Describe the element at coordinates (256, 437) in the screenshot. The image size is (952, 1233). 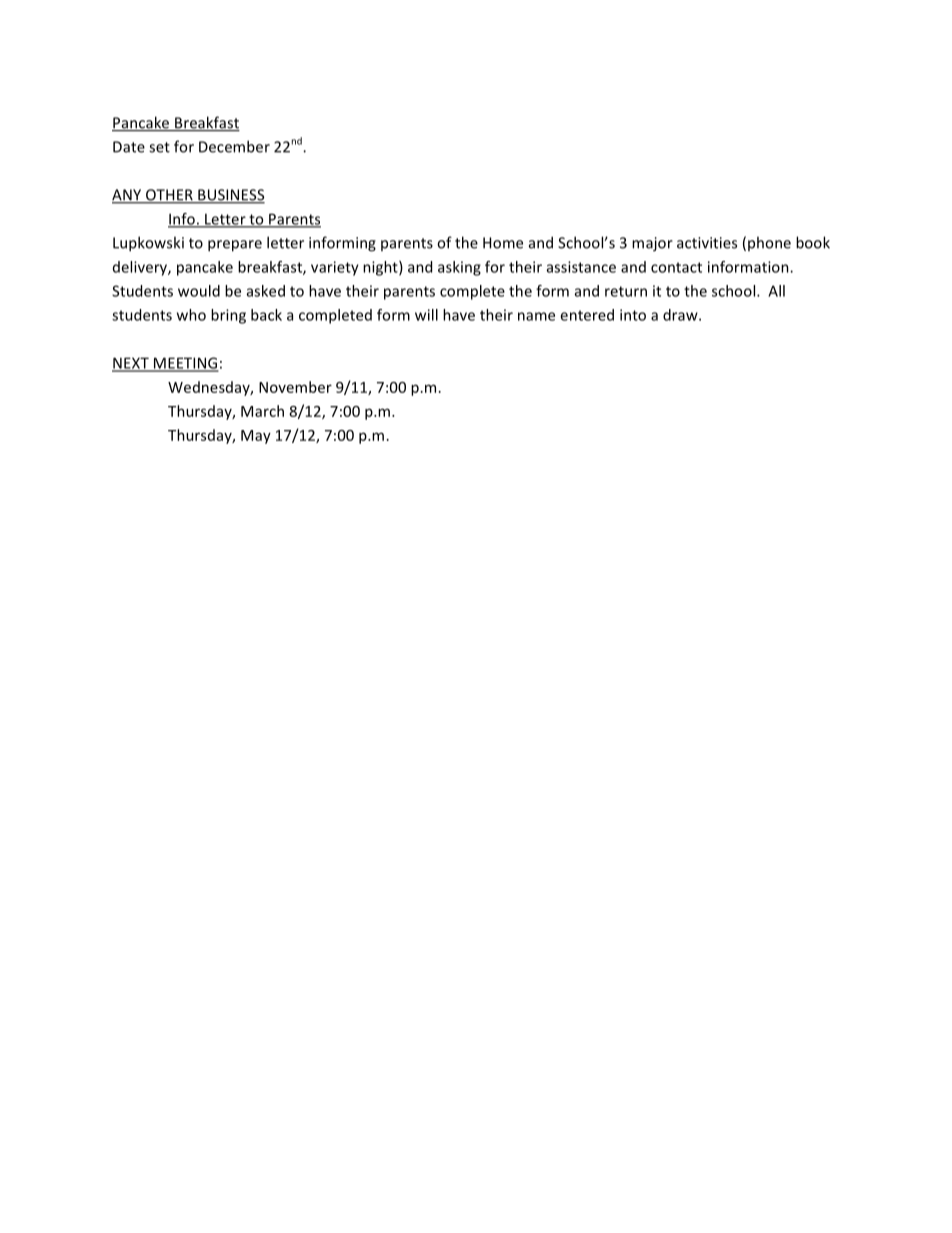
I see `May` at that location.
